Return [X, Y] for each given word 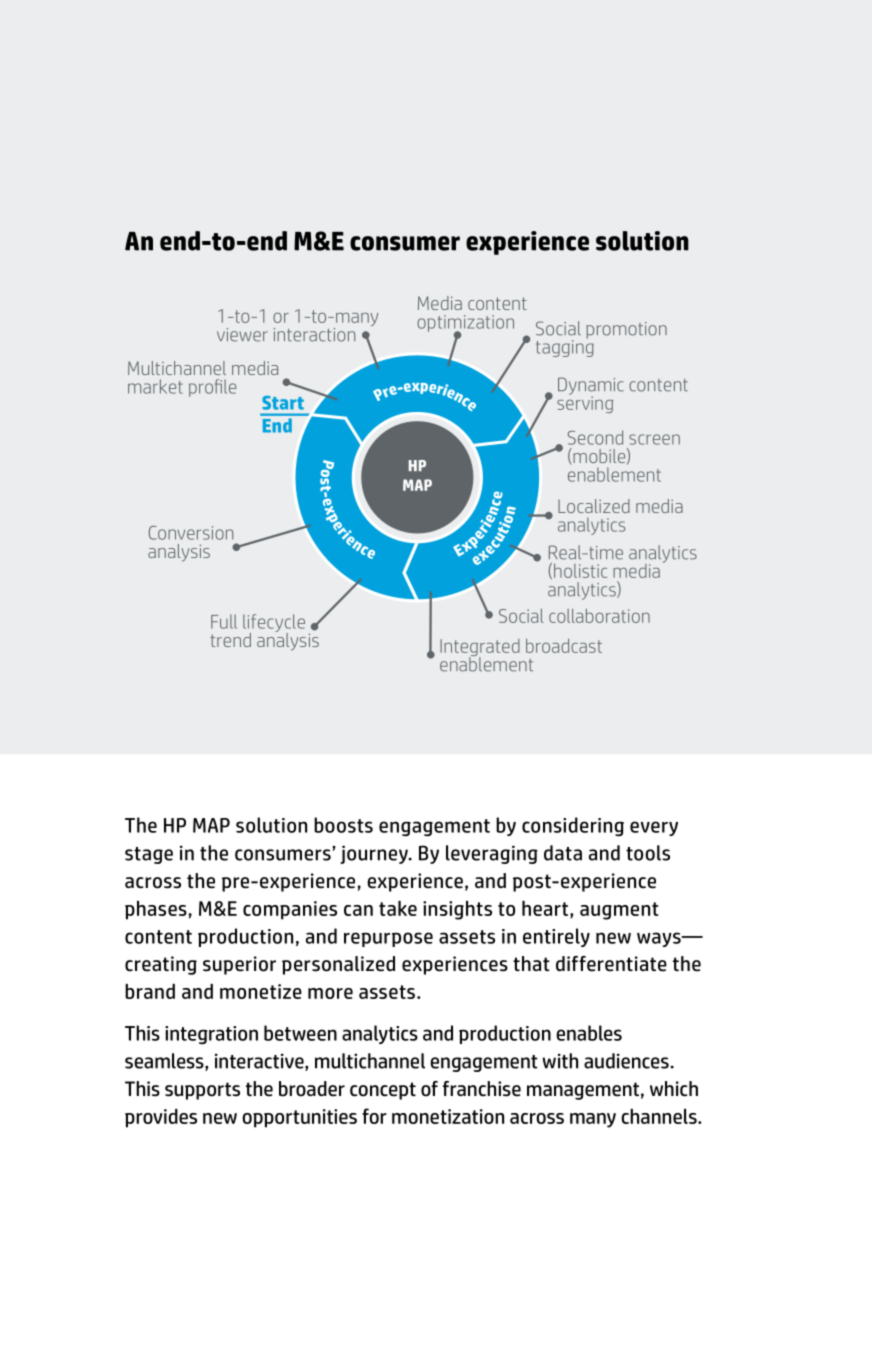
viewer [242, 335]
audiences [627, 1061]
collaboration [599, 616]
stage [149, 855]
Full [224, 621]
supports [202, 1091]
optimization [465, 324]
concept [383, 1091]
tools [648, 853]
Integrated [480, 649]
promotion [626, 330]
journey [375, 854]
